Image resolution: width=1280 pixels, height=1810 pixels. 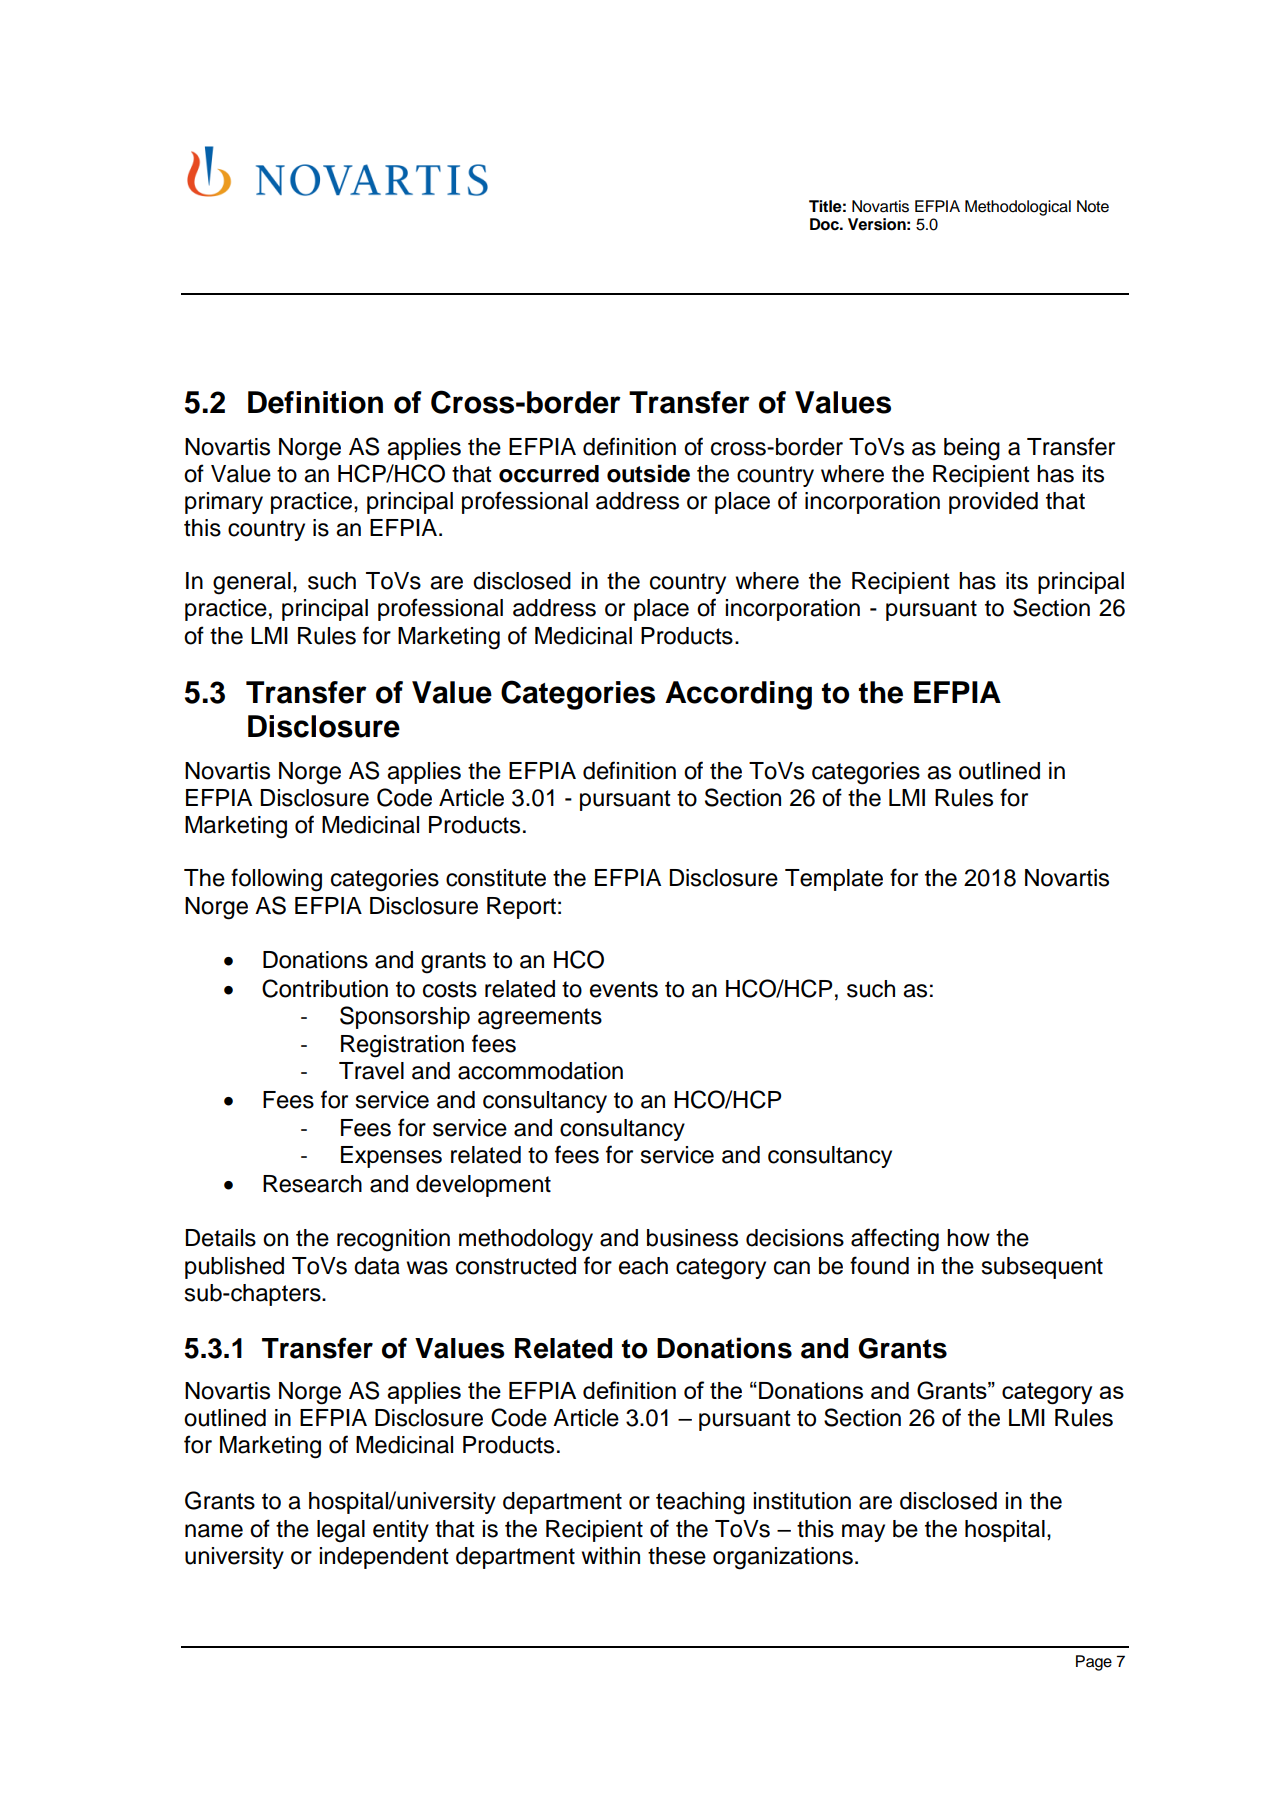 I want to click on events, so click(x=624, y=989).
